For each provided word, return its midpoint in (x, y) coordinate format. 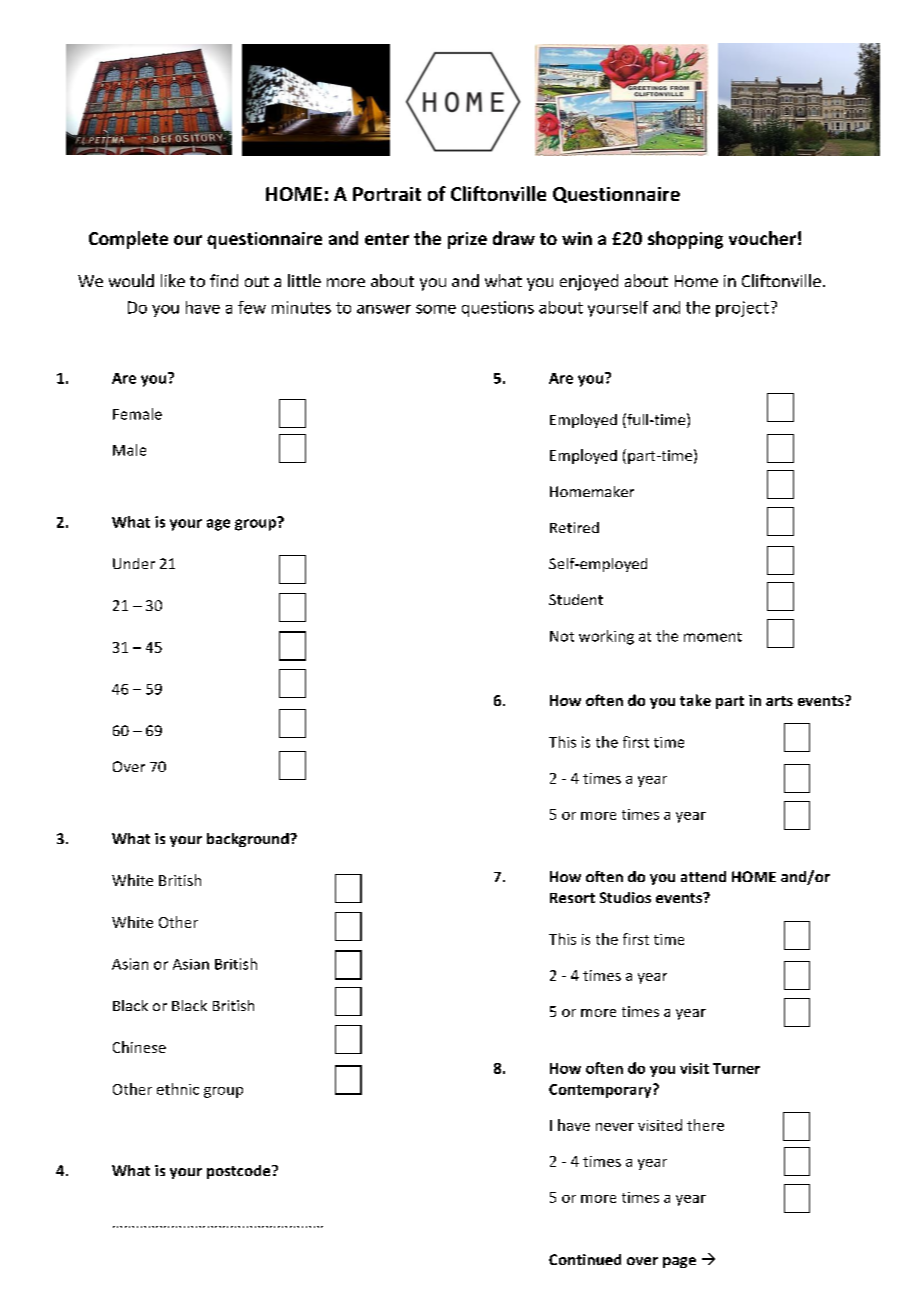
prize (467, 240)
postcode (240, 1172)
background (249, 840)
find (224, 280)
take (695, 700)
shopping (685, 240)
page (679, 1262)
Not (562, 636)
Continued (585, 1259)
